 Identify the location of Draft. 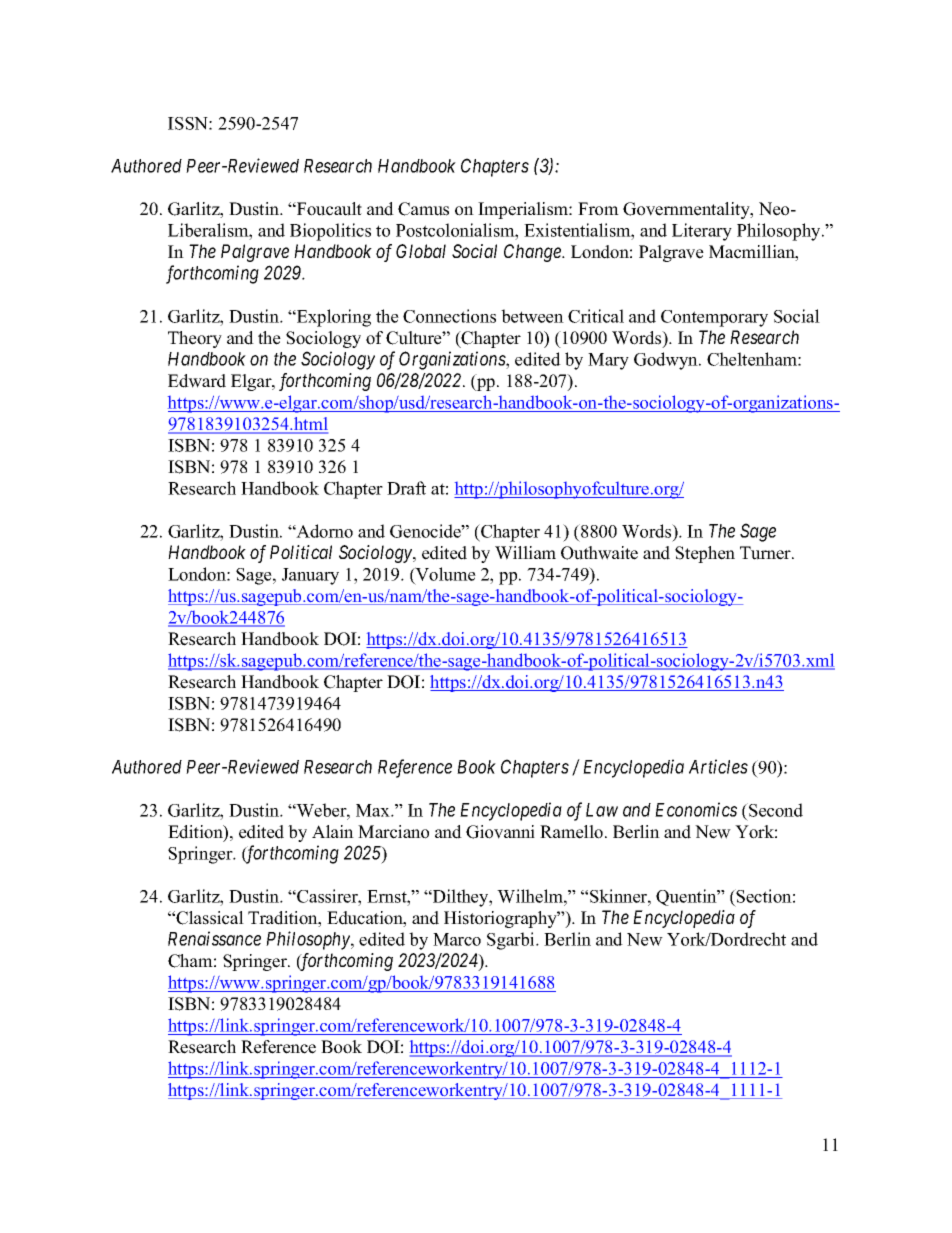
(406, 488).
